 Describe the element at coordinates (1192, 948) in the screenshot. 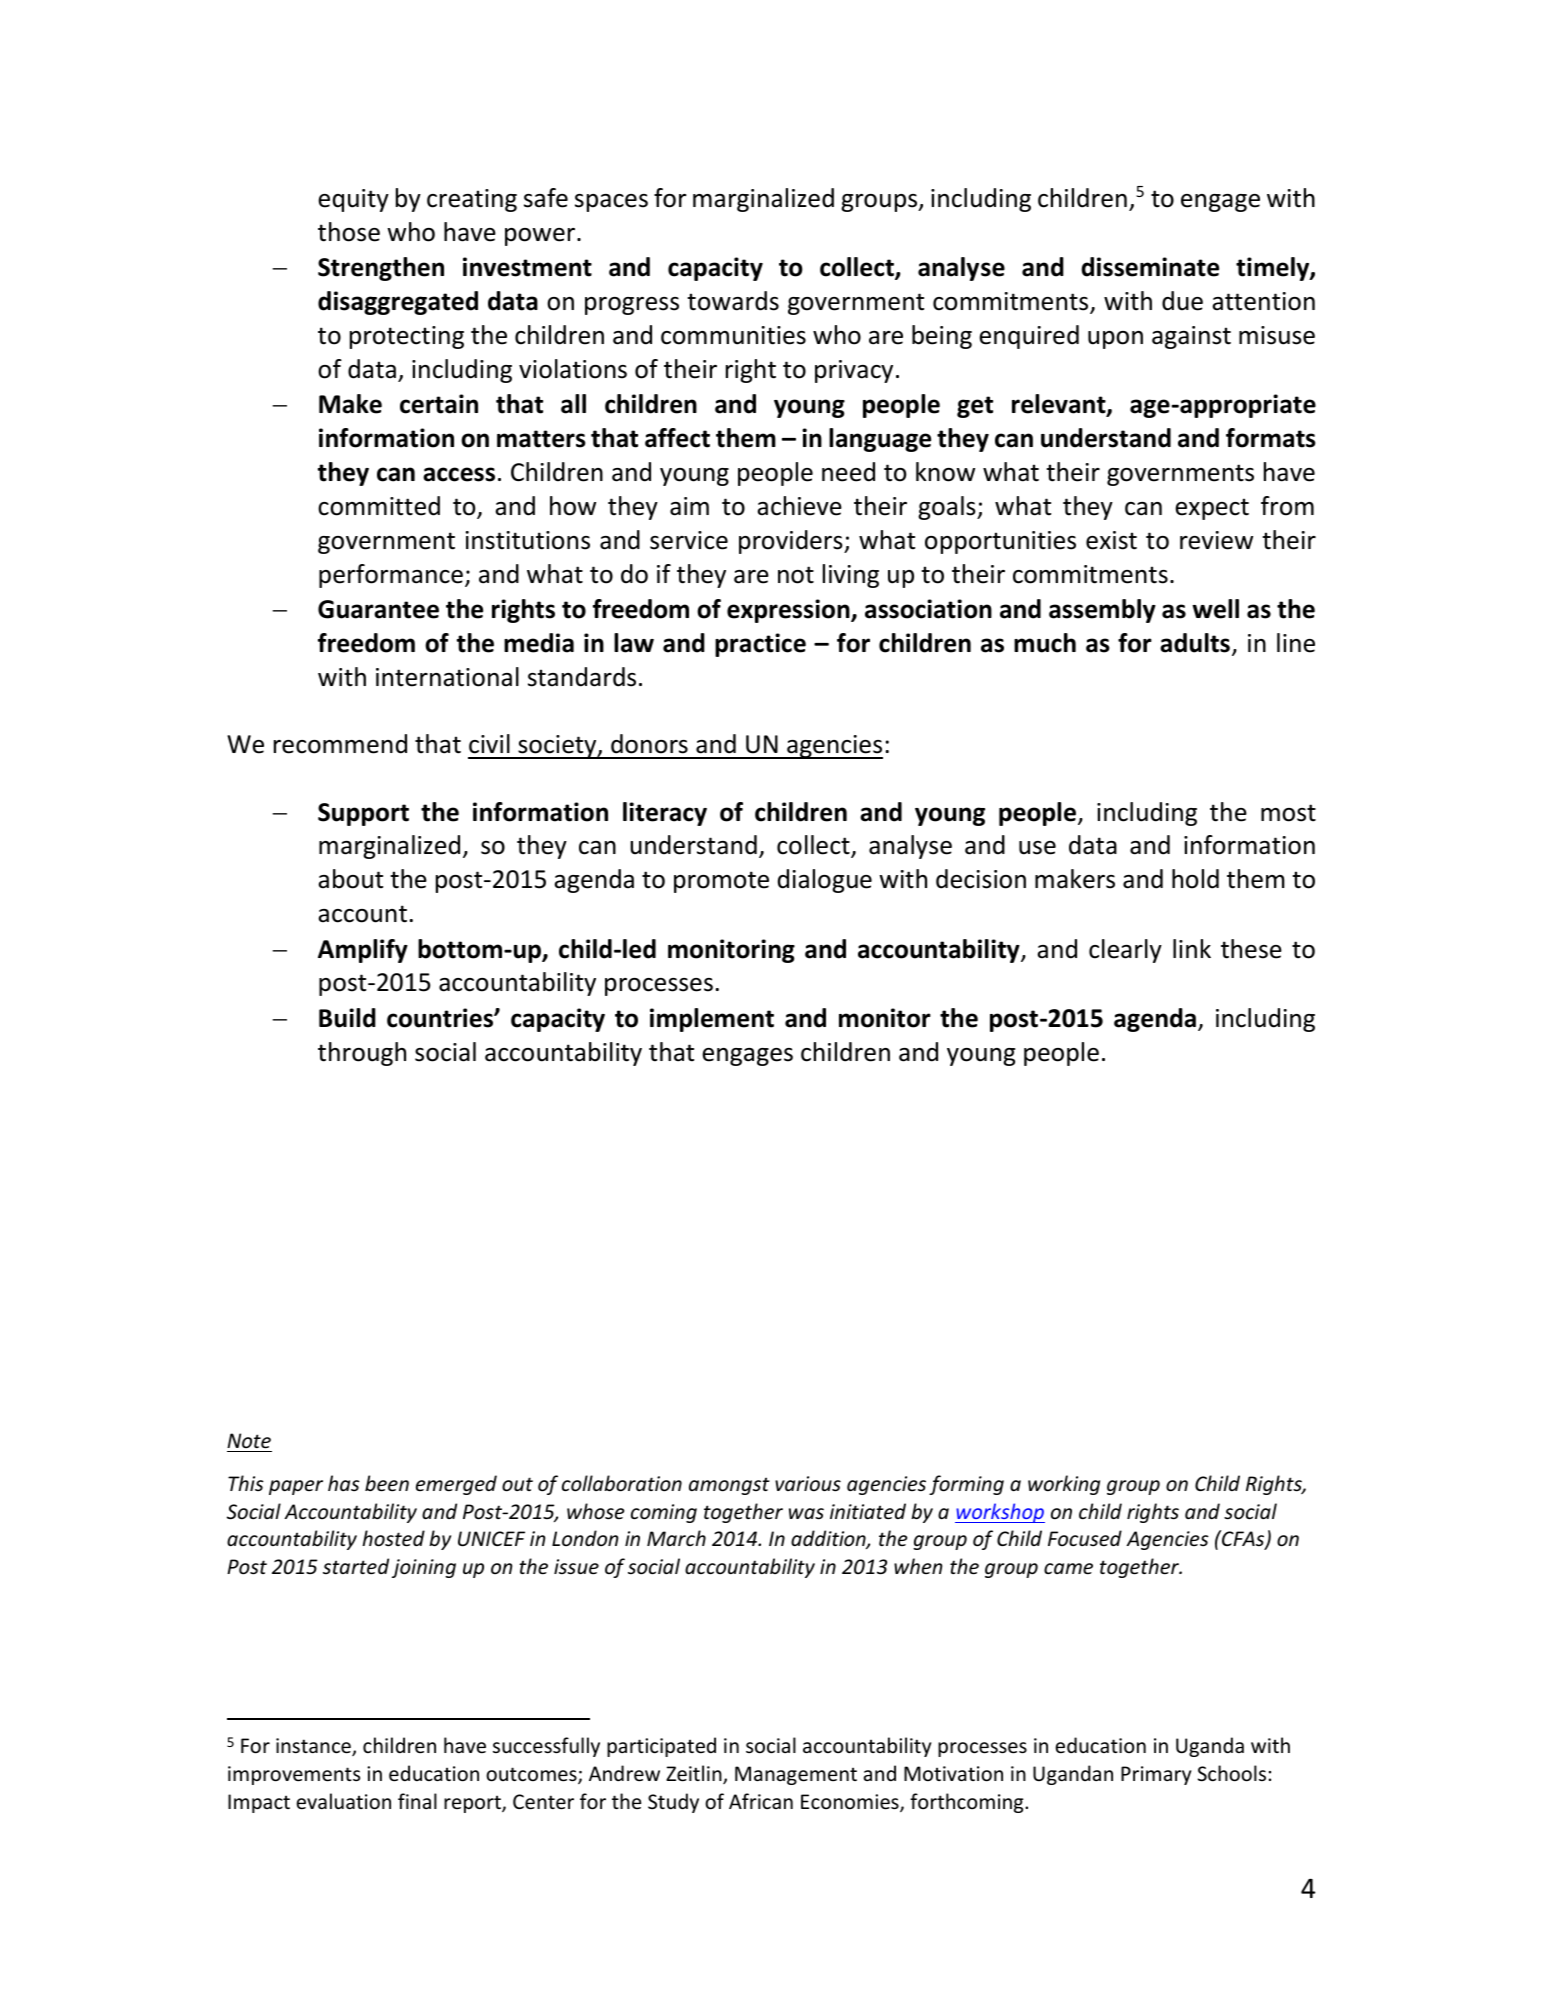

I see `link` at that location.
